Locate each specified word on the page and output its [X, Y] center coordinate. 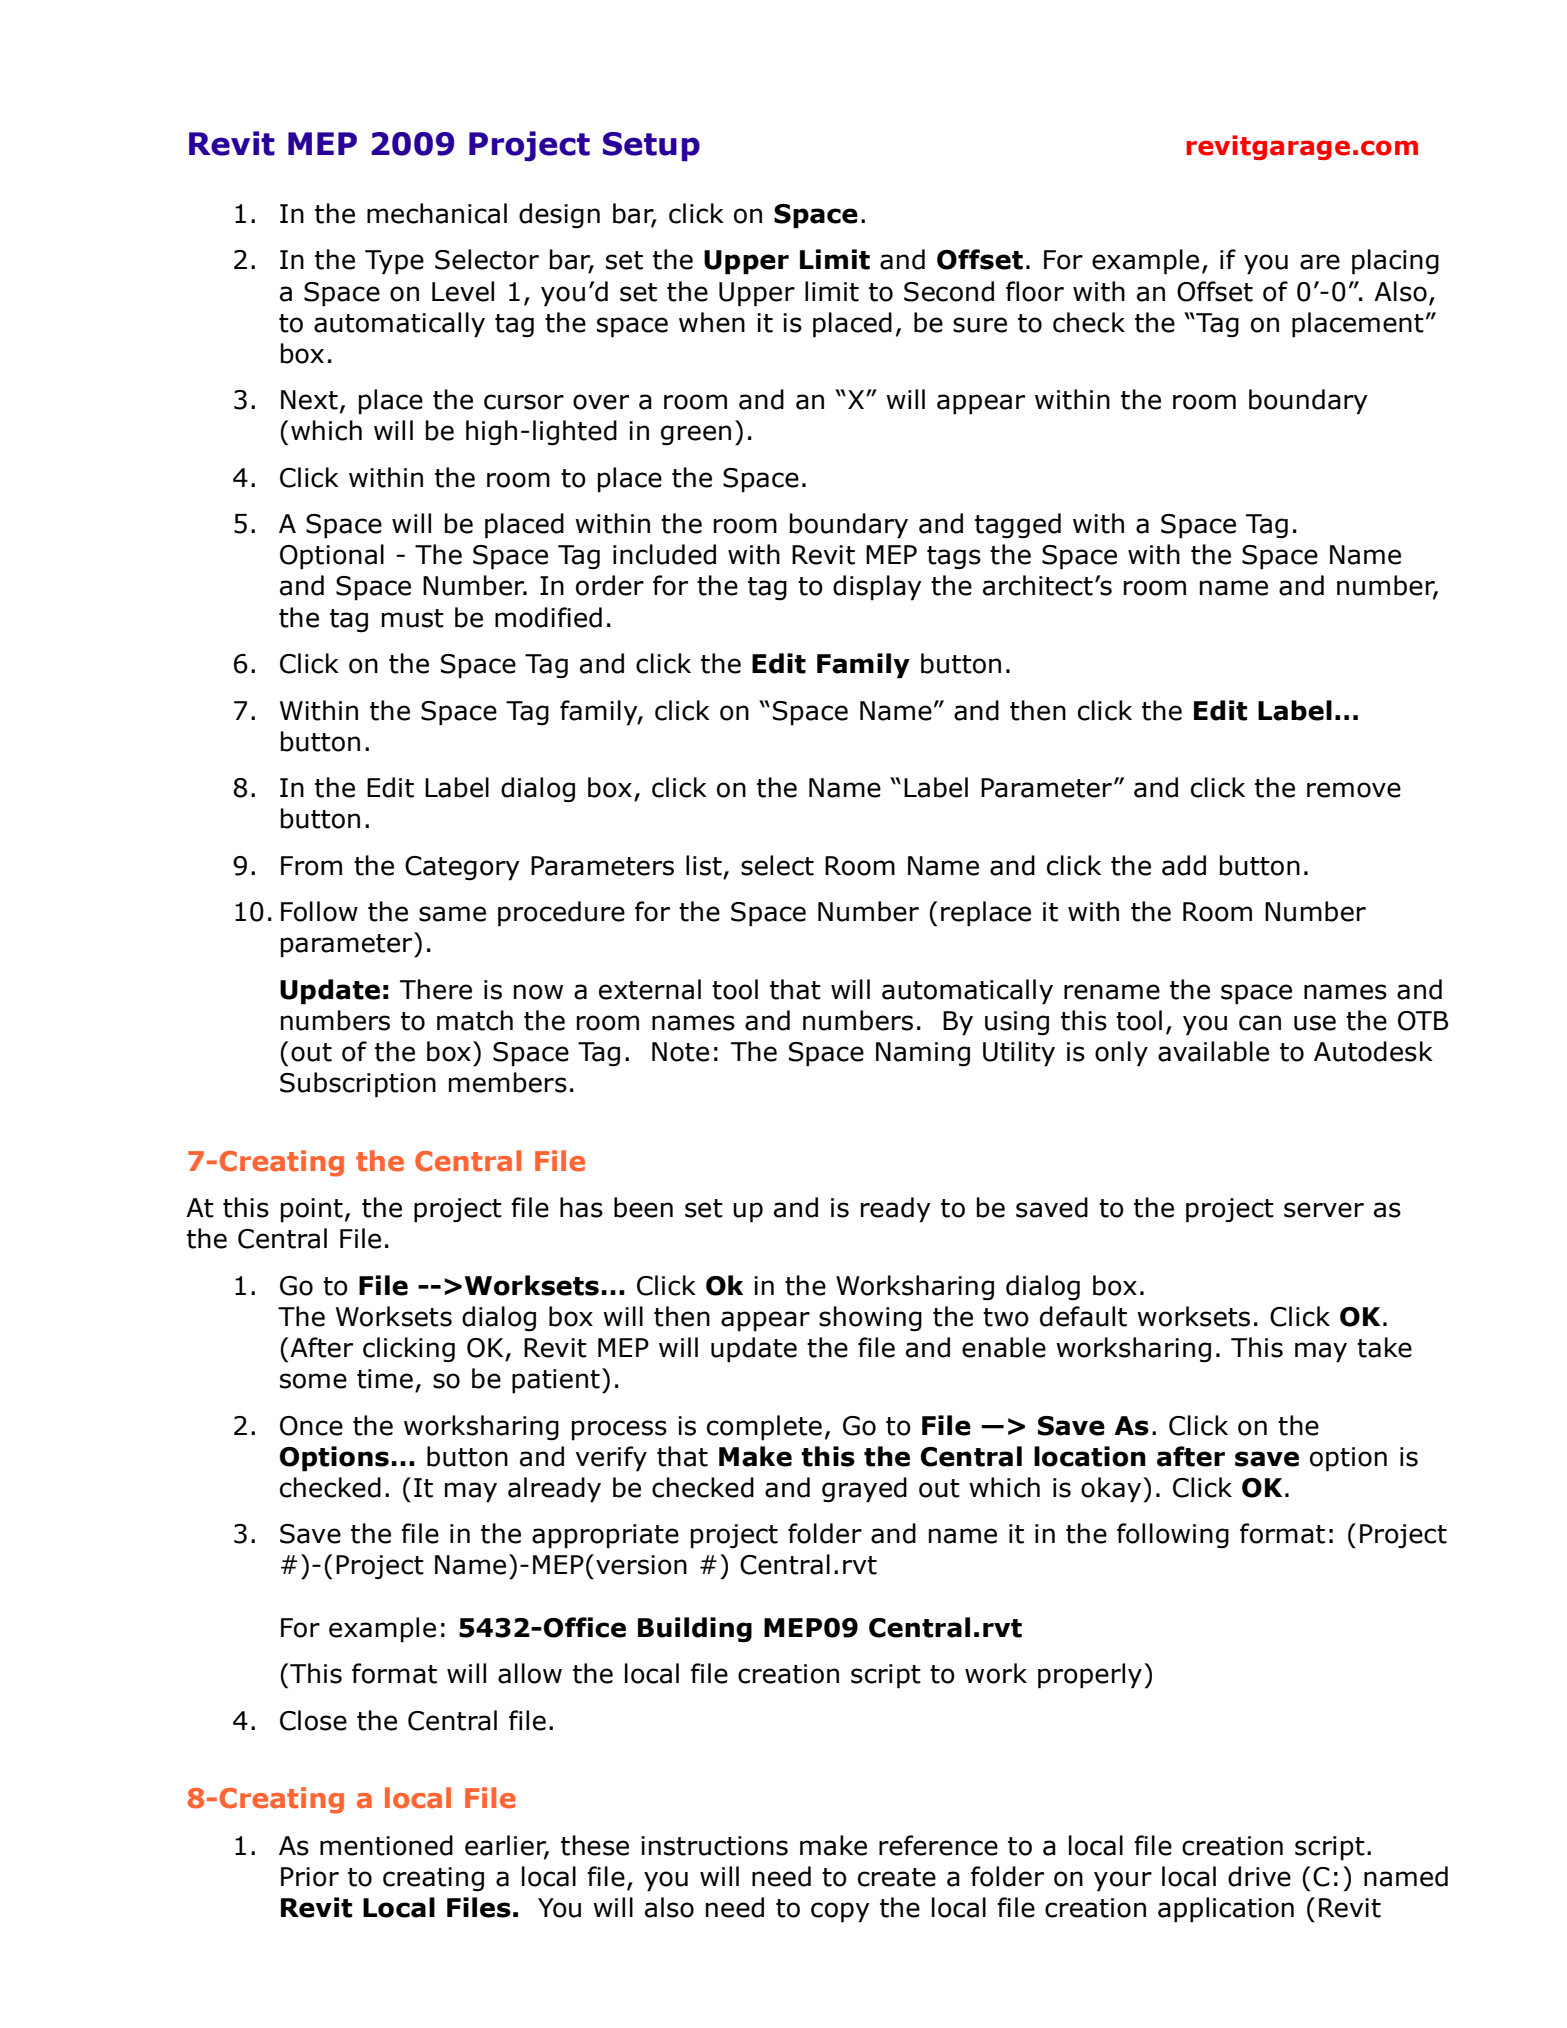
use [1315, 1023]
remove [1354, 790]
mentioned [386, 1845]
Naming [923, 1054]
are [1320, 262]
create [897, 1877]
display [877, 588]
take [1384, 1347]
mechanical [437, 213]
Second [949, 291]
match [475, 1020]
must [413, 618]
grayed [864, 1490]
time [385, 1379]
